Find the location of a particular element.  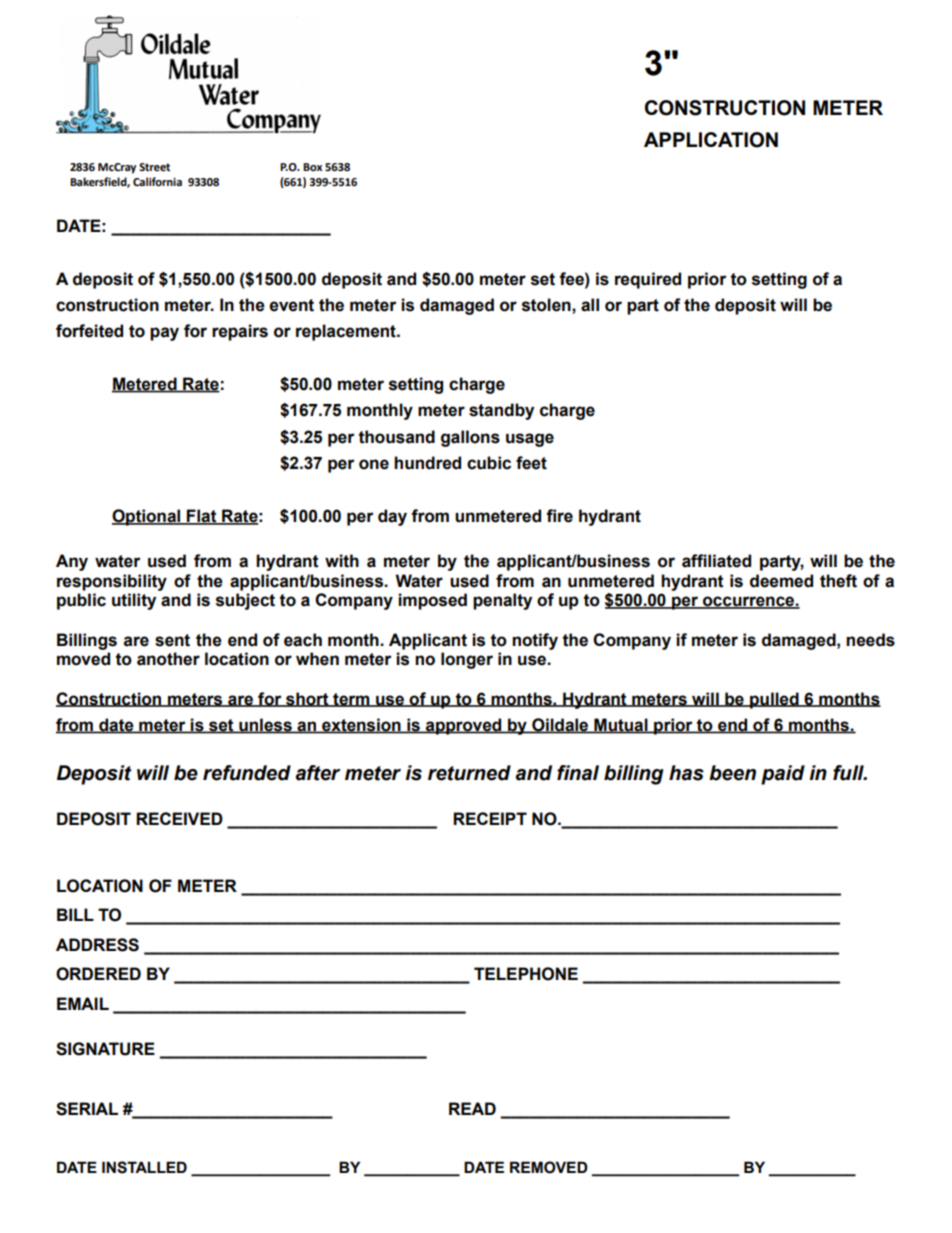

another is located at coordinates (168, 659).
